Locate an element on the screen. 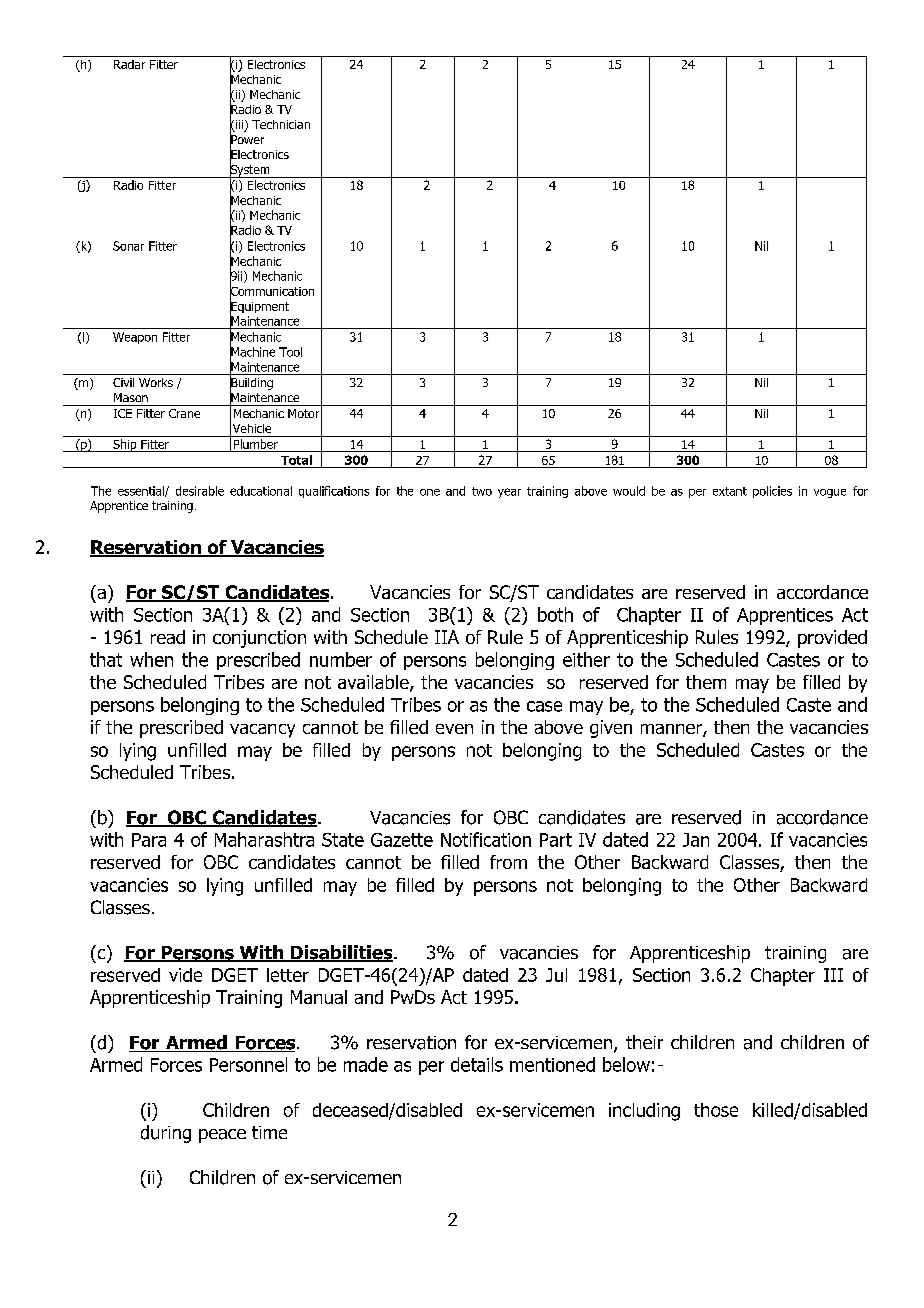 This screenshot has height=1308, width=924. IIA is located at coordinates (447, 637).
